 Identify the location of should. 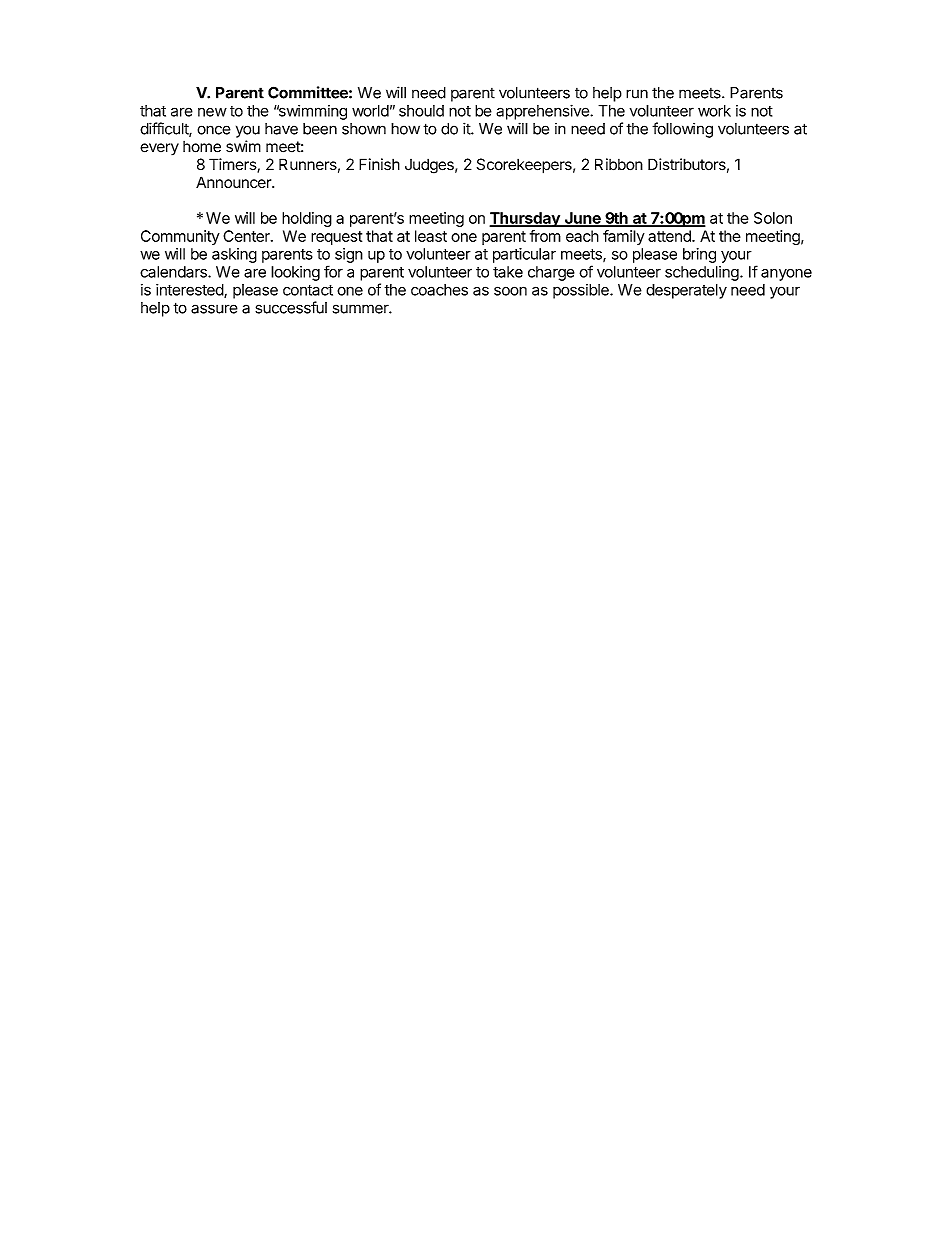
(421, 111).
